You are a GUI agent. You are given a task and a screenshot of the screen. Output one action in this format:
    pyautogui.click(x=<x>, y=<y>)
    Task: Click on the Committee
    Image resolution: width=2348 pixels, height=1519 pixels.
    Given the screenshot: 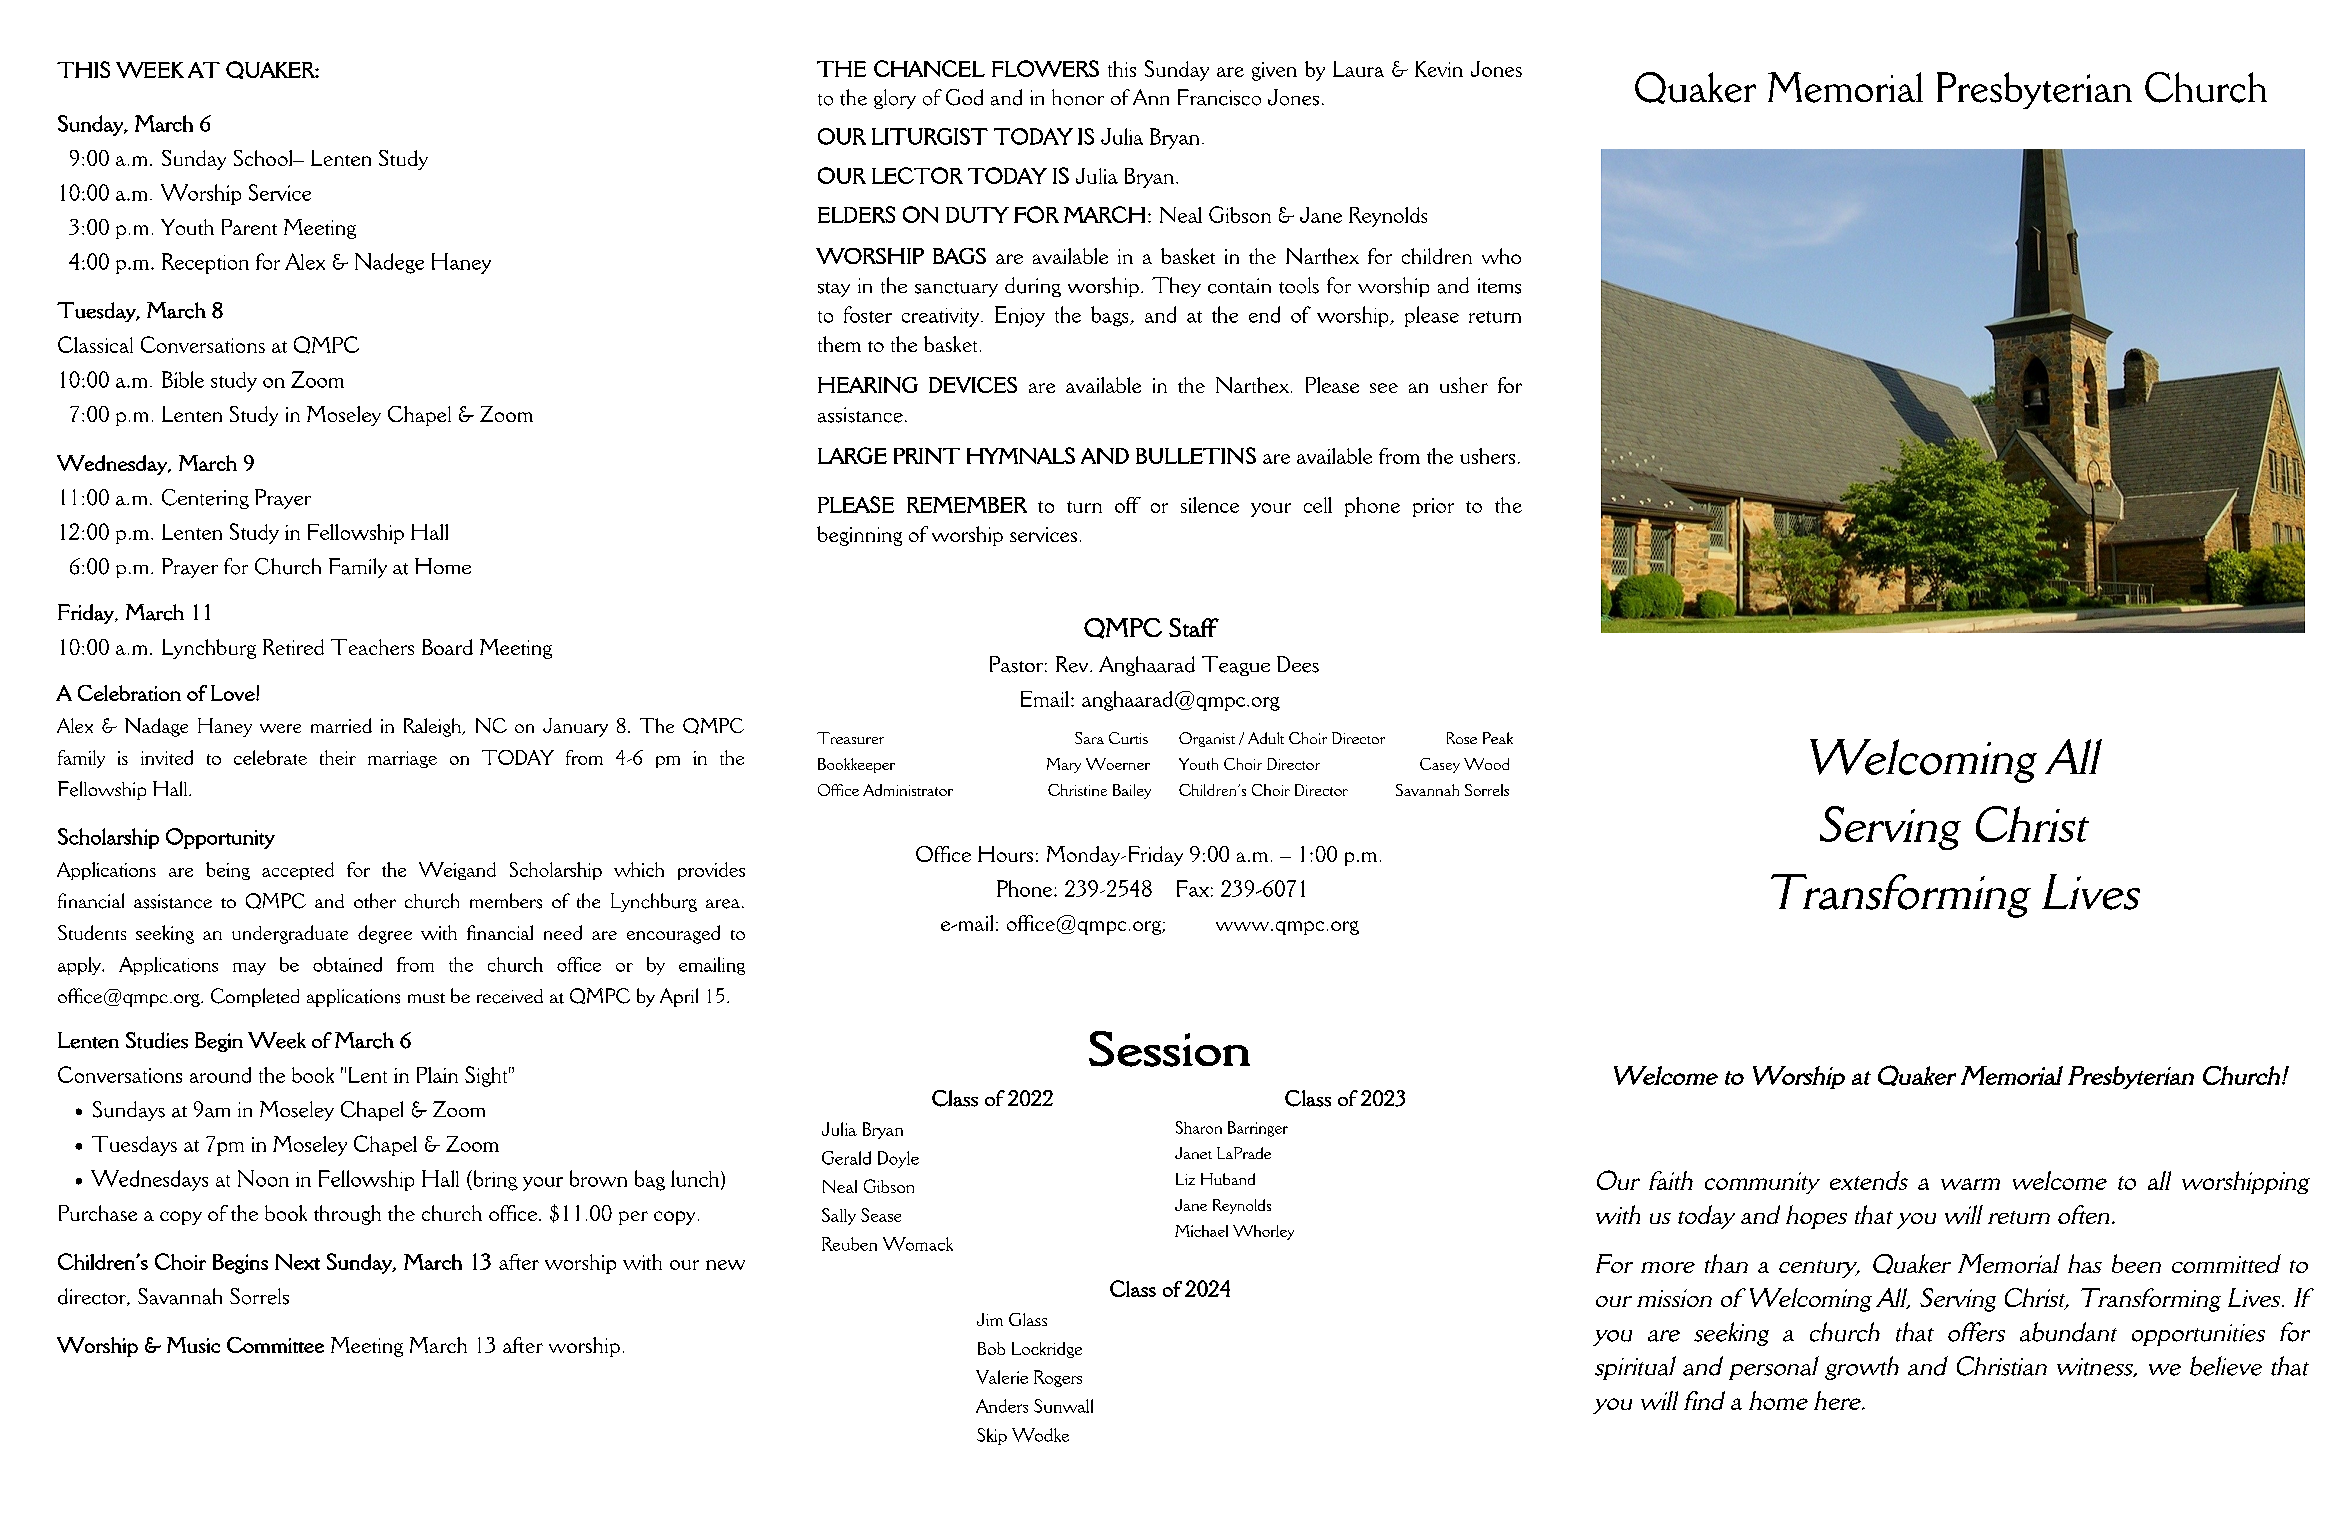 What is the action you would take?
    pyautogui.click(x=275, y=1345)
